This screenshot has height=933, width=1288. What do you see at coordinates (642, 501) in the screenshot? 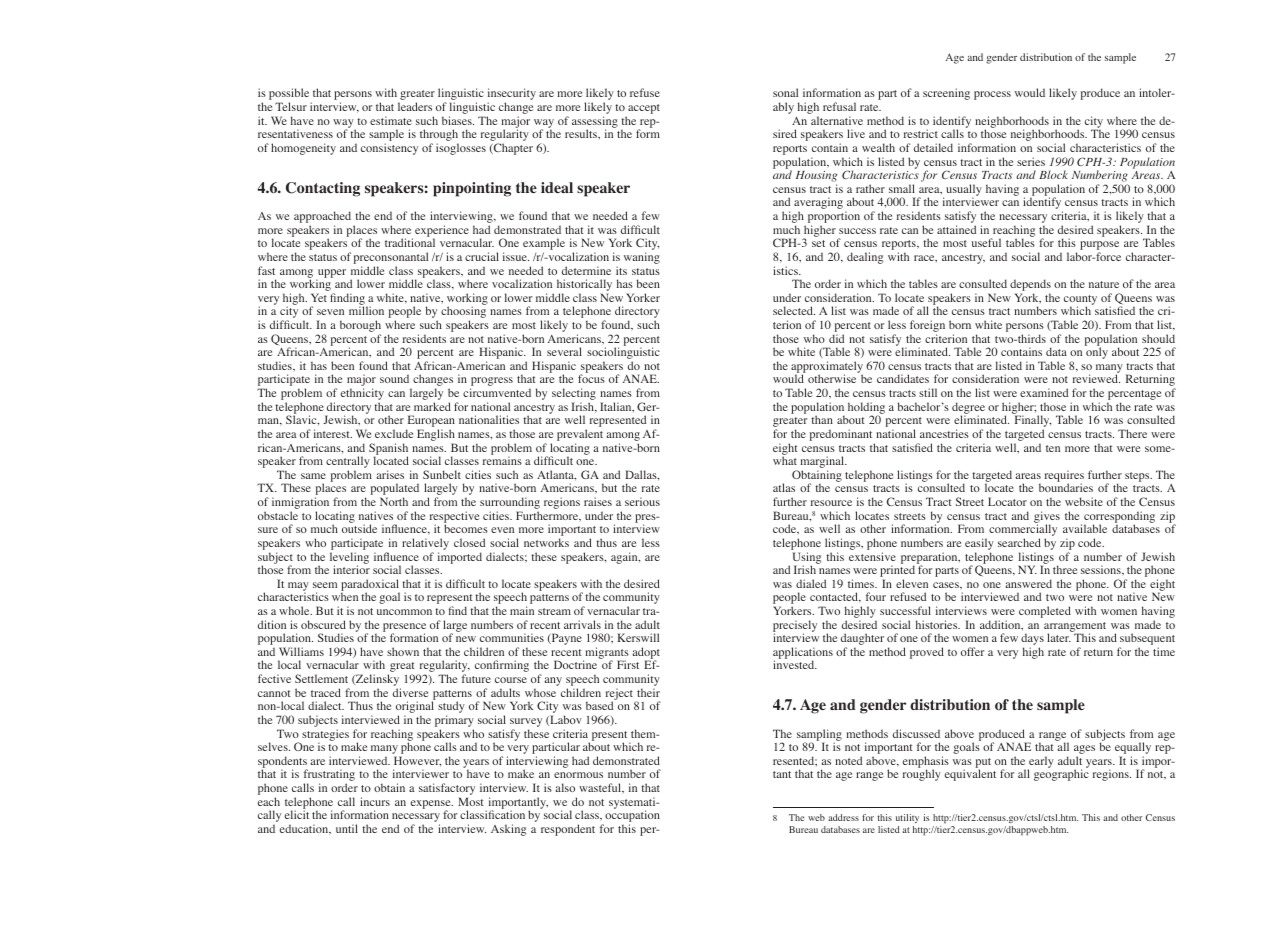
I see `serious` at bounding box center [642, 501].
